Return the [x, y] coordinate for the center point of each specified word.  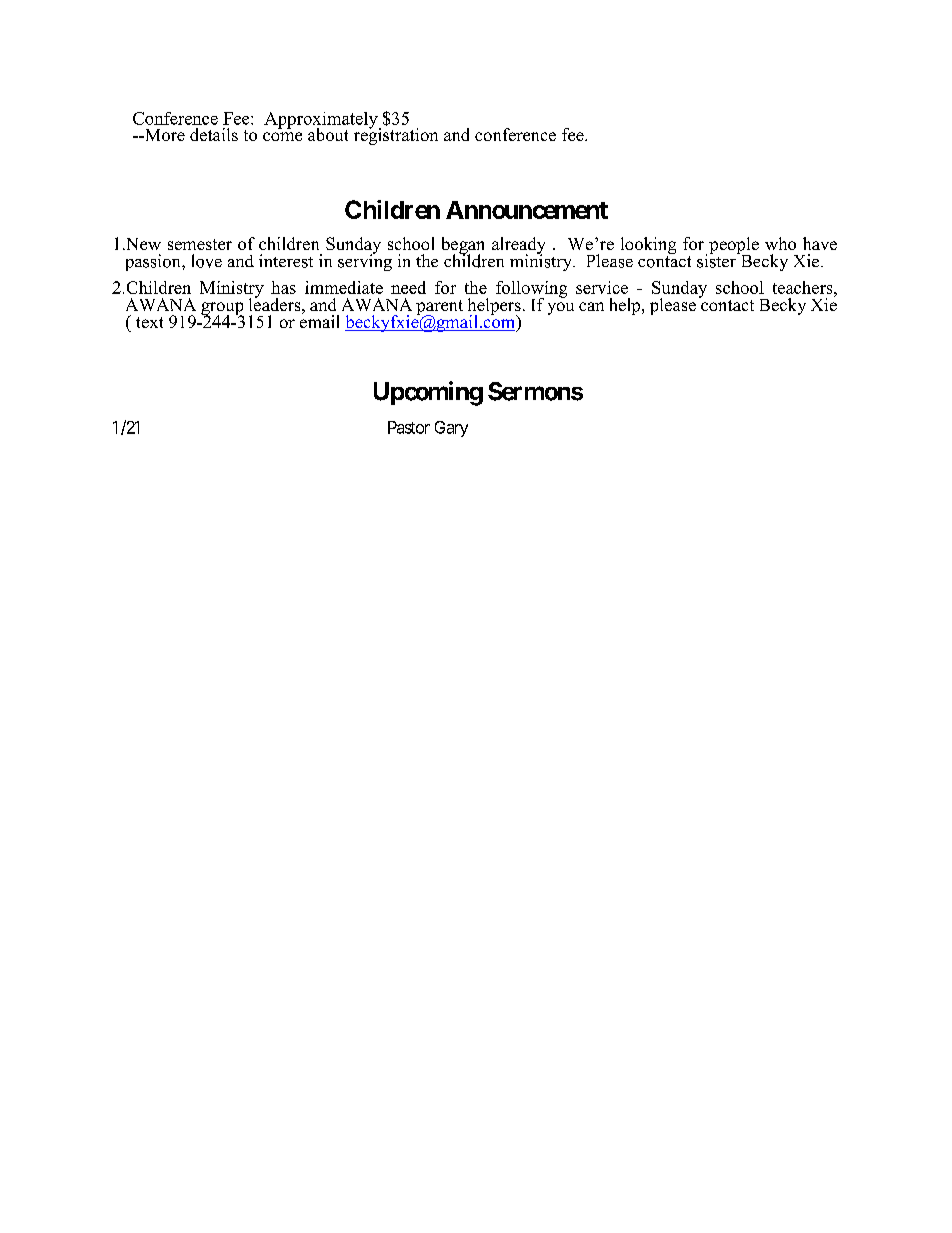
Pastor [409, 427]
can [591, 306]
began [463, 246]
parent [439, 308]
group [222, 309]
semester [200, 244]
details [214, 134]
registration [396, 135]
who [780, 243]
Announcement [527, 210]
